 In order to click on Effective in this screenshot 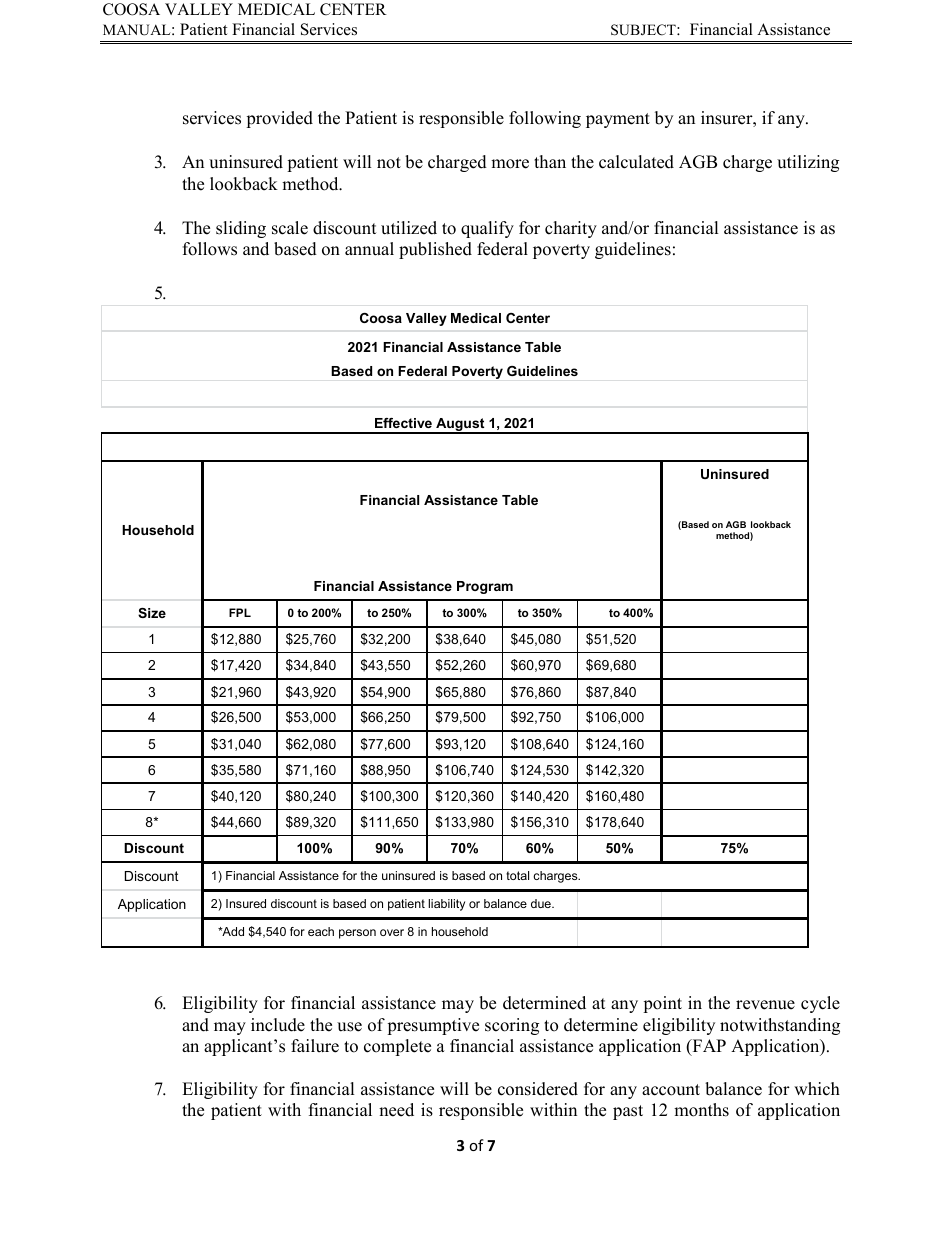, I will do `click(403, 423)`.
